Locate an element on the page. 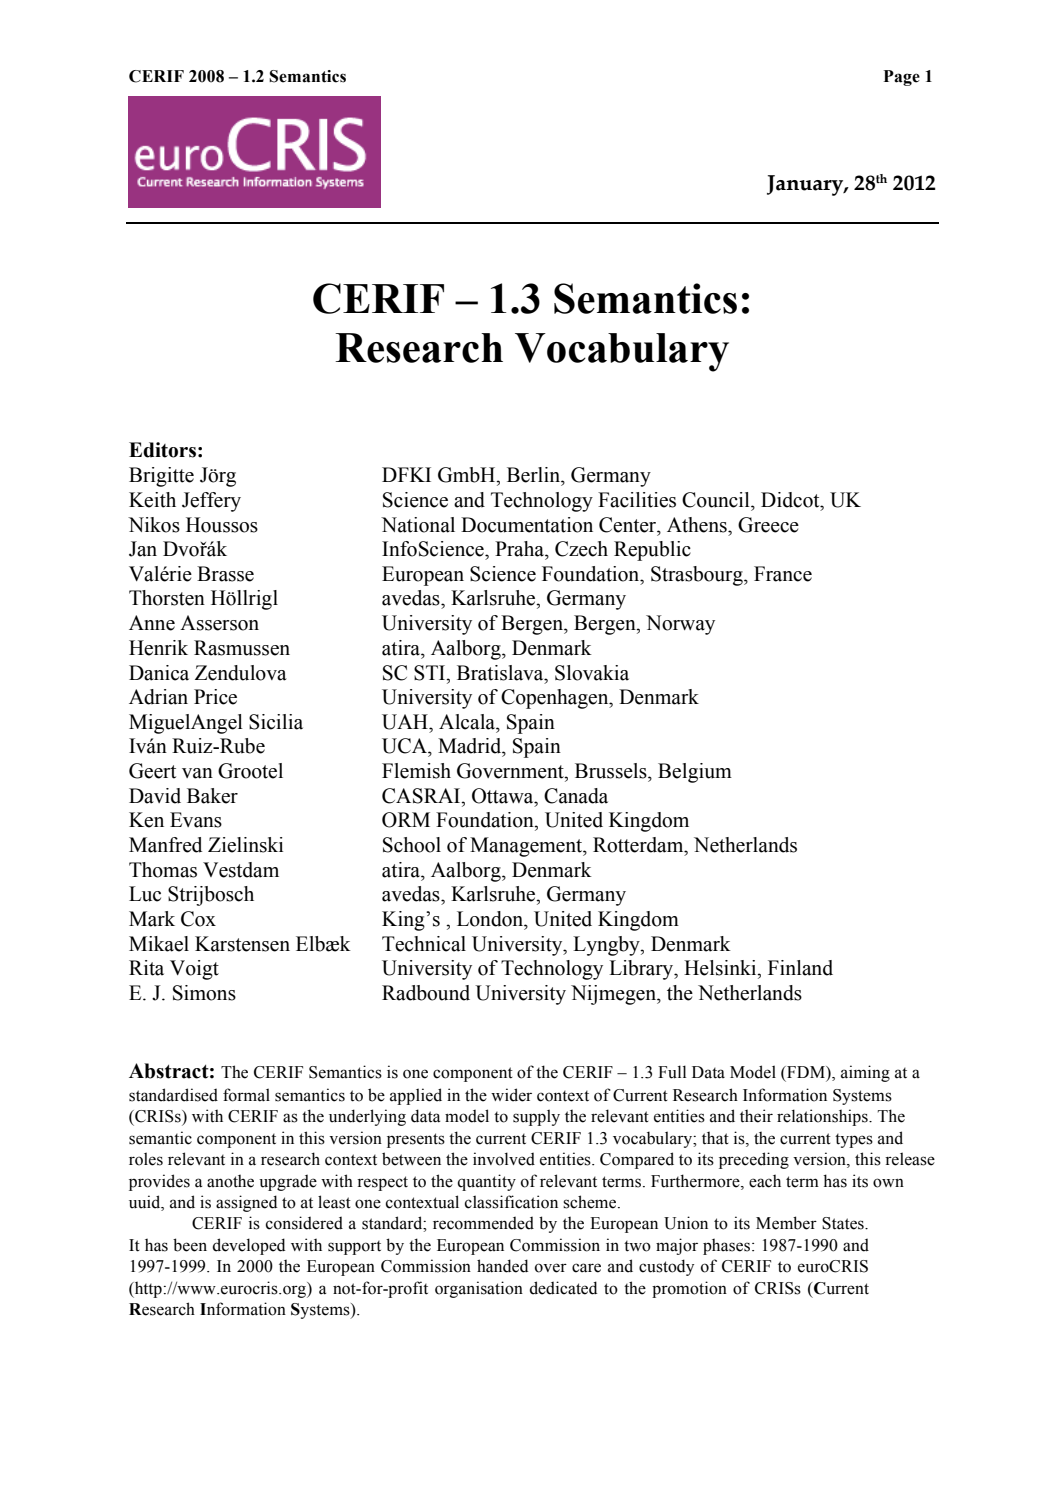  Page is located at coordinates (902, 78).
